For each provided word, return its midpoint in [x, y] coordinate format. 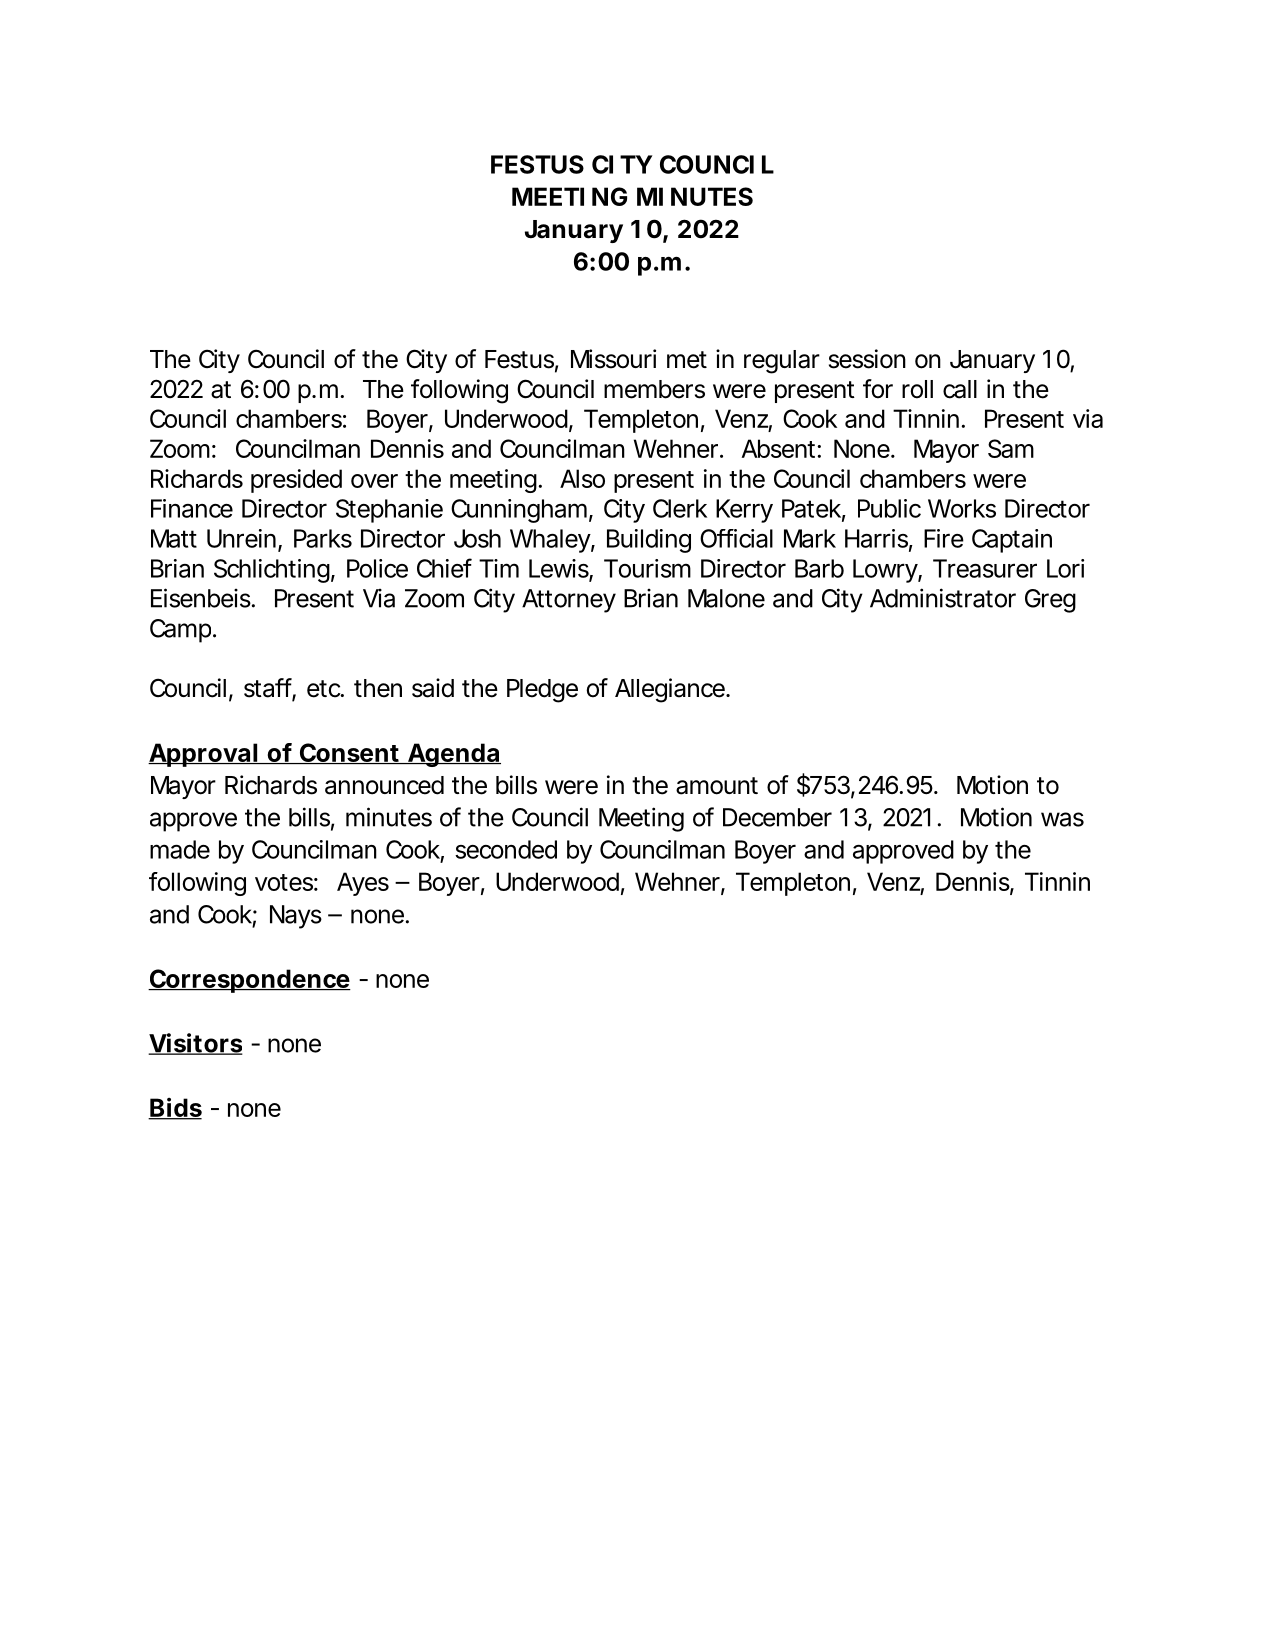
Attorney [569, 601]
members [654, 389]
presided [296, 481]
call [960, 389]
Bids [175, 1109]
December [777, 817]
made [180, 849]
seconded [506, 849]
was [1062, 819]
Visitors [195, 1044]
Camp [180, 631]
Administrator [943, 598]
